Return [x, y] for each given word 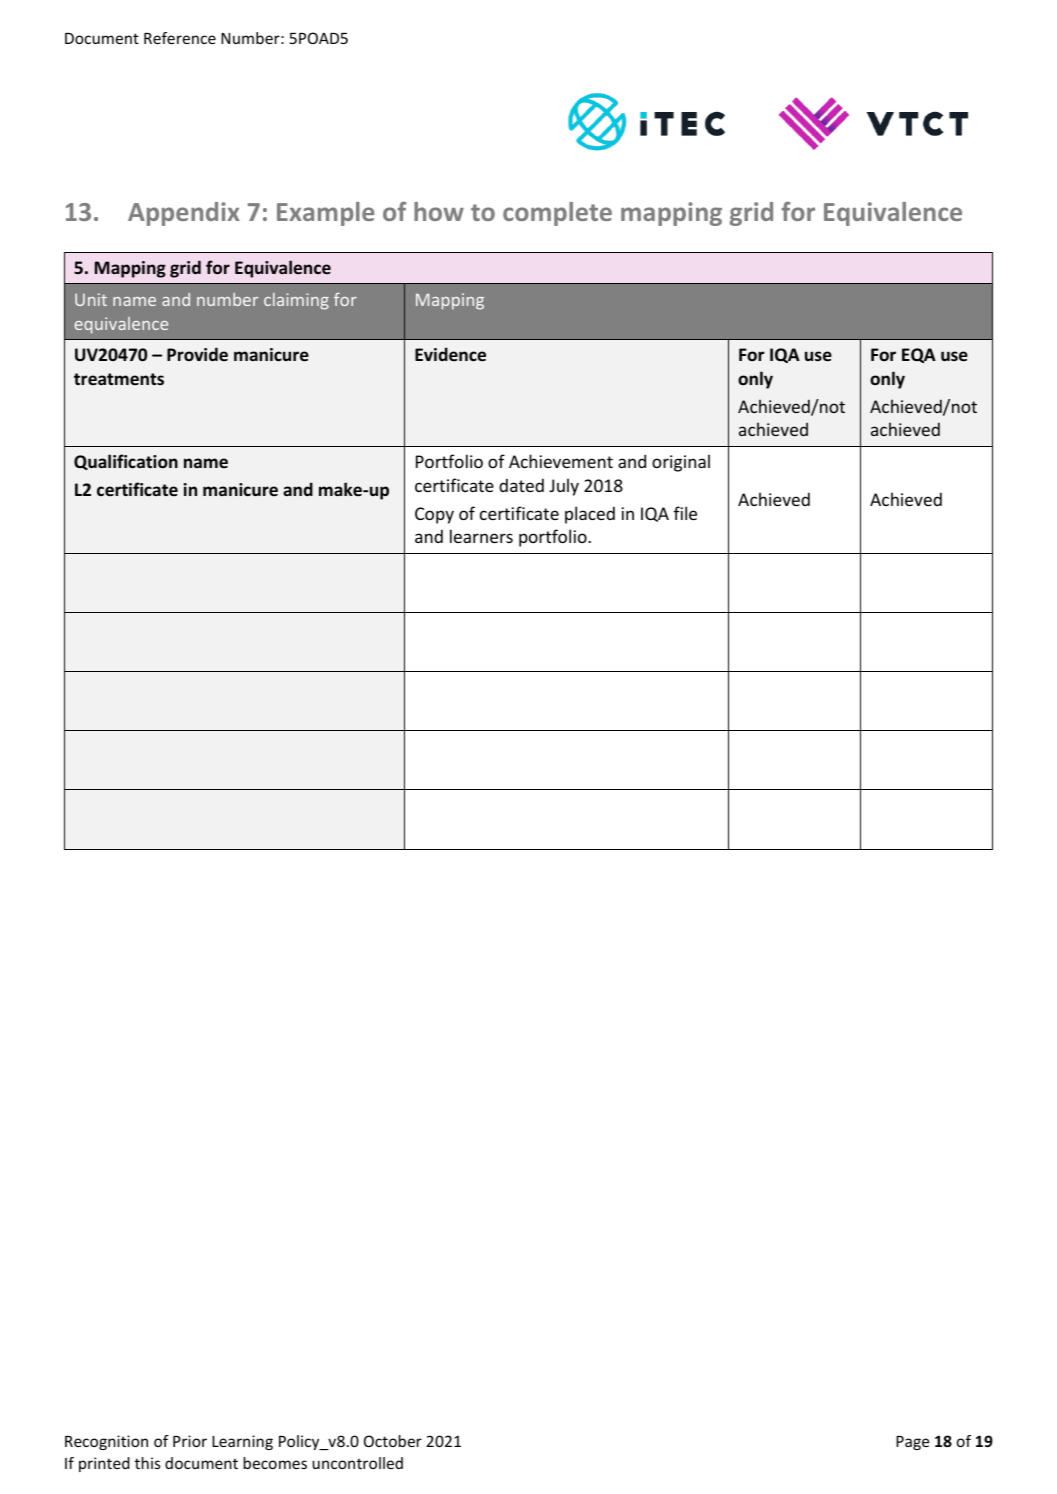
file [685, 513]
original [681, 463]
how [439, 211]
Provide [197, 354]
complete [557, 214]
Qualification [126, 462]
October [393, 1441]
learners [481, 536]
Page [912, 1443]
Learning [242, 1442]
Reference [180, 38]
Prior [190, 1441]
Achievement [561, 461]
